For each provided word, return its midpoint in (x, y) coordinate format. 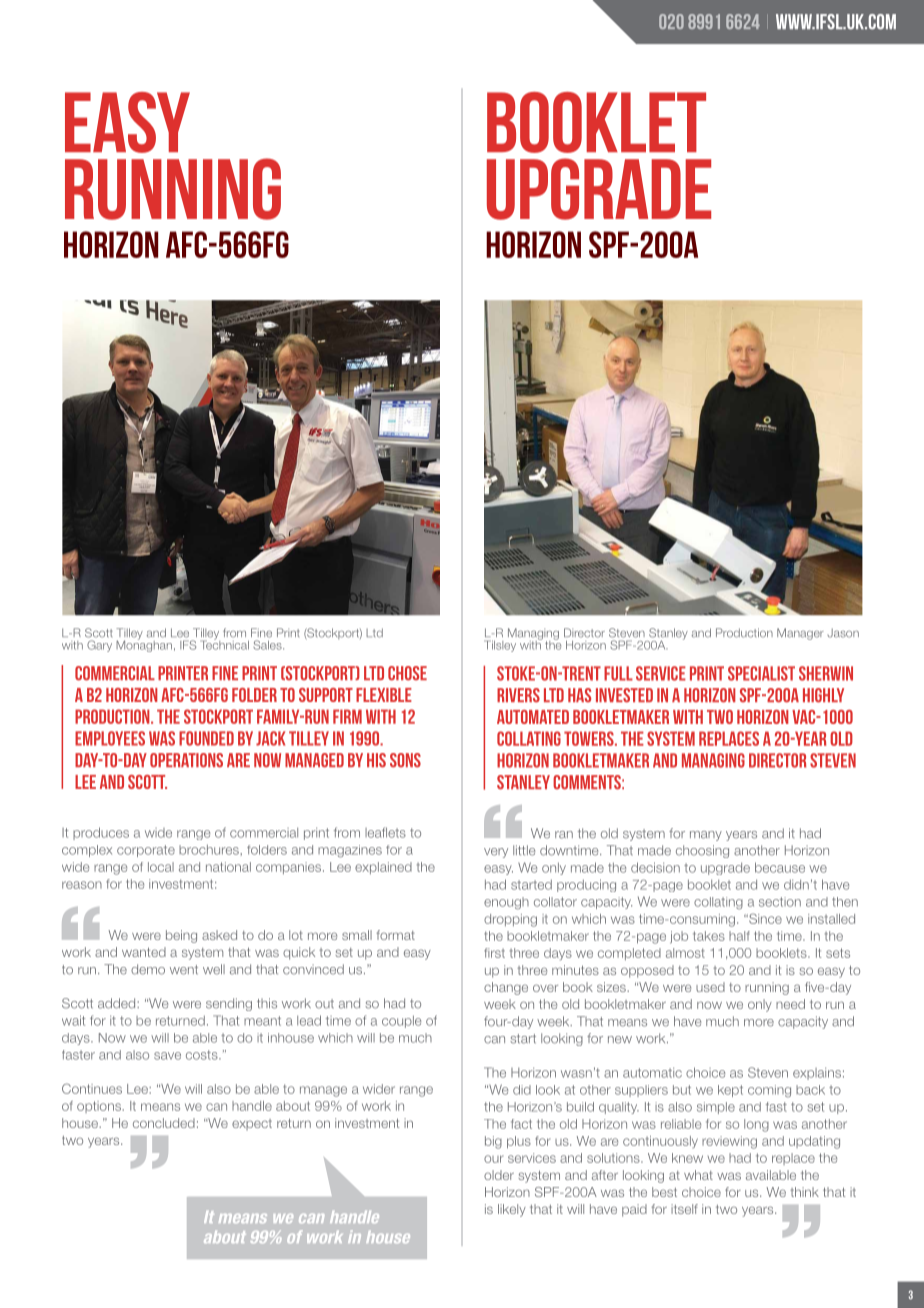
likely (512, 1210)
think (804, 1192)
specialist (761, 673)
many (706, 836)
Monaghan (144, 645)
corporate (146, 851)
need (790, 1004)
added (118, 1003)
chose (407, 673)
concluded (164, 1123)
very (496, 853)
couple (402, 1021)
